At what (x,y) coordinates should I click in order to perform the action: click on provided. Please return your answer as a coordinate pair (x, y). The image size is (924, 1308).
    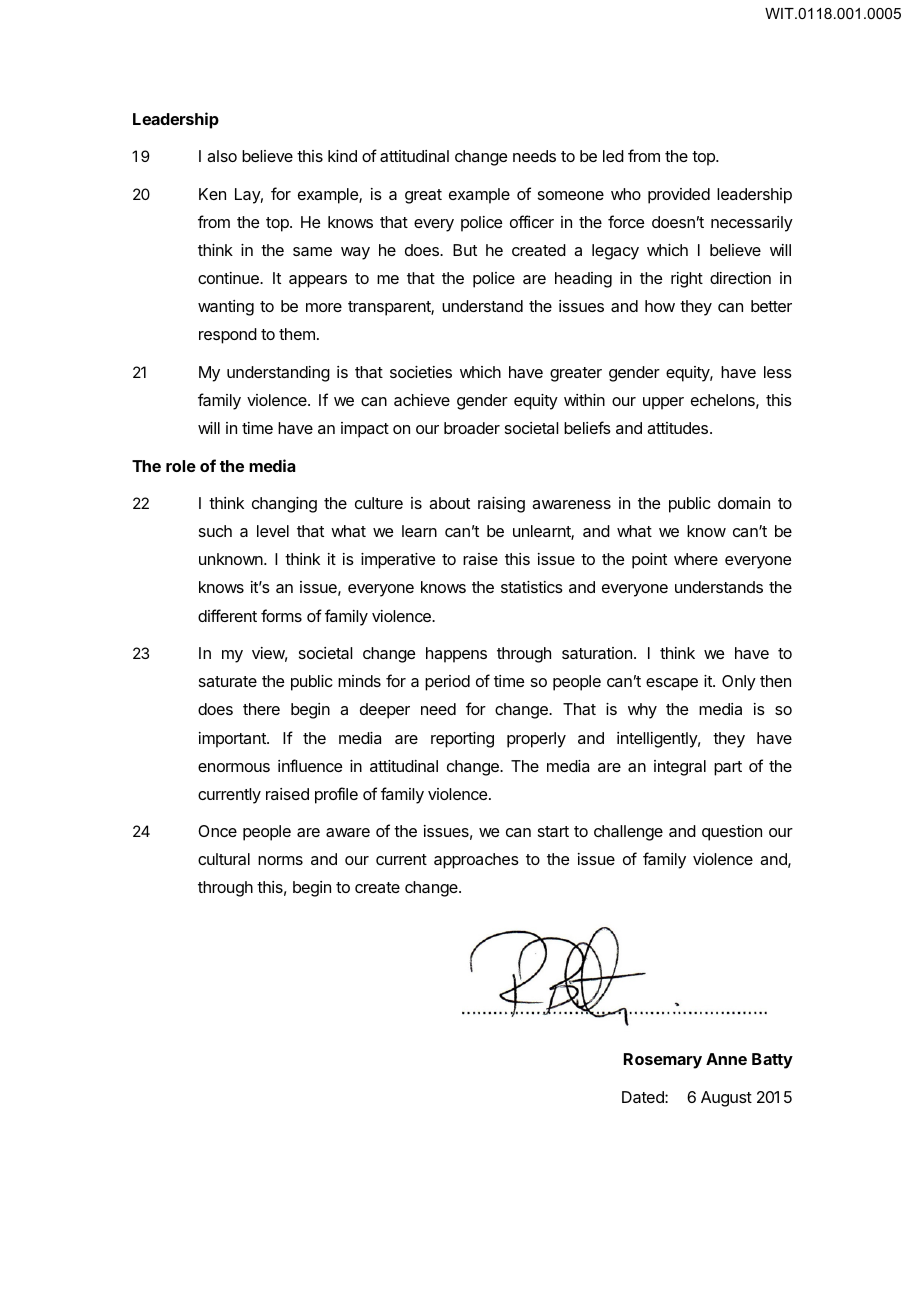
    Looking at the image, I should click on (679, 196).
